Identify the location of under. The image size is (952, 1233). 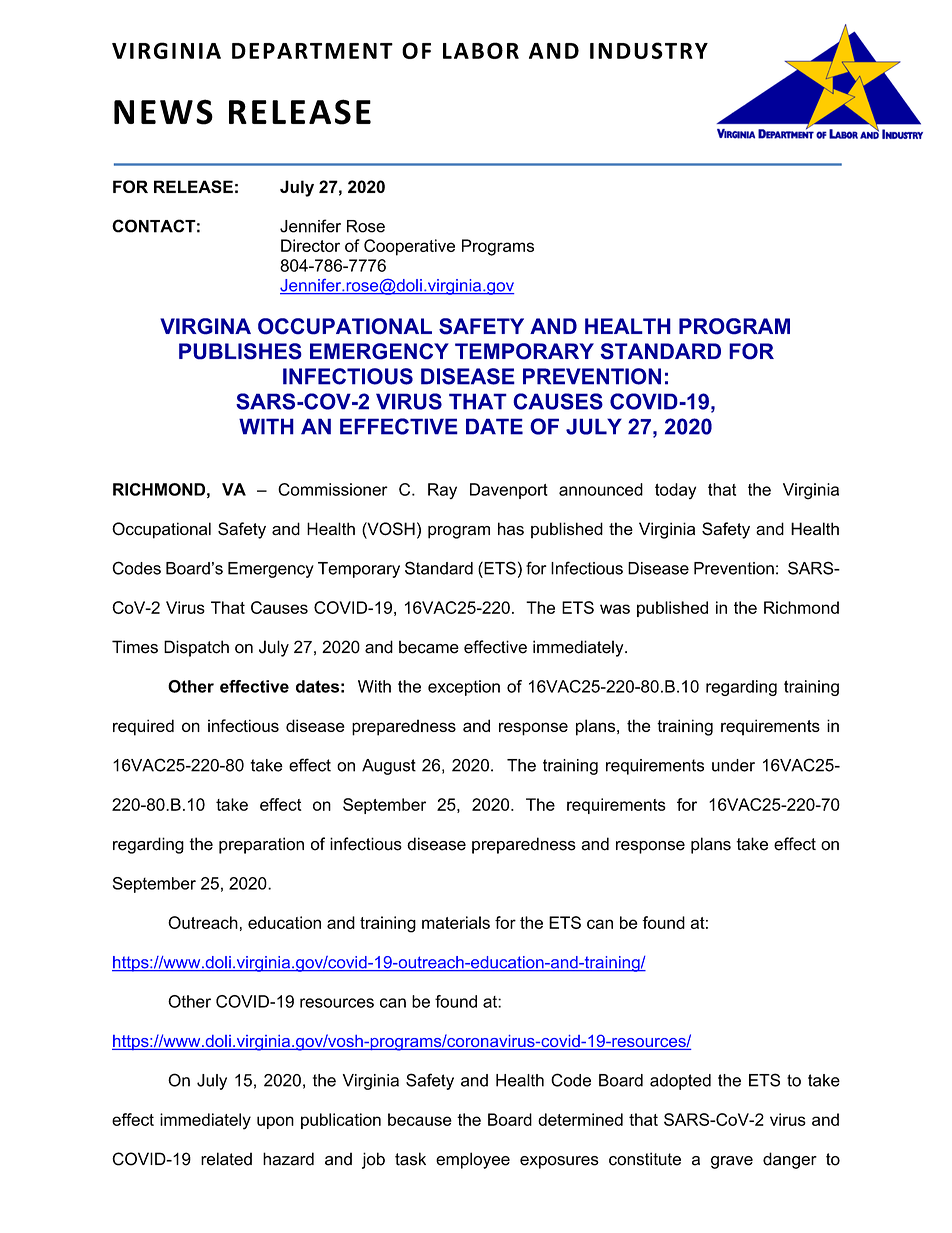
(733, 765).
